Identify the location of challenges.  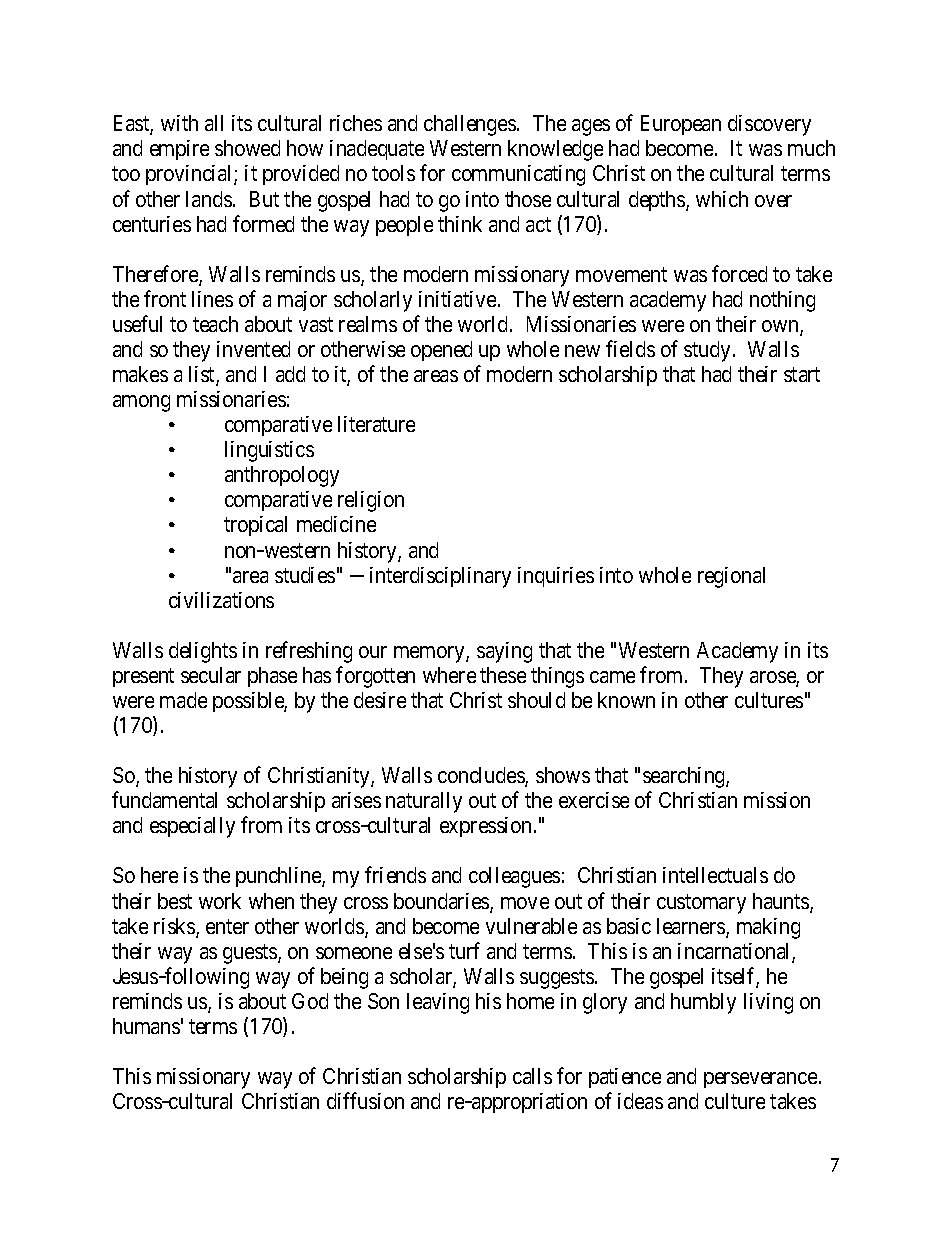
(470, 125).
